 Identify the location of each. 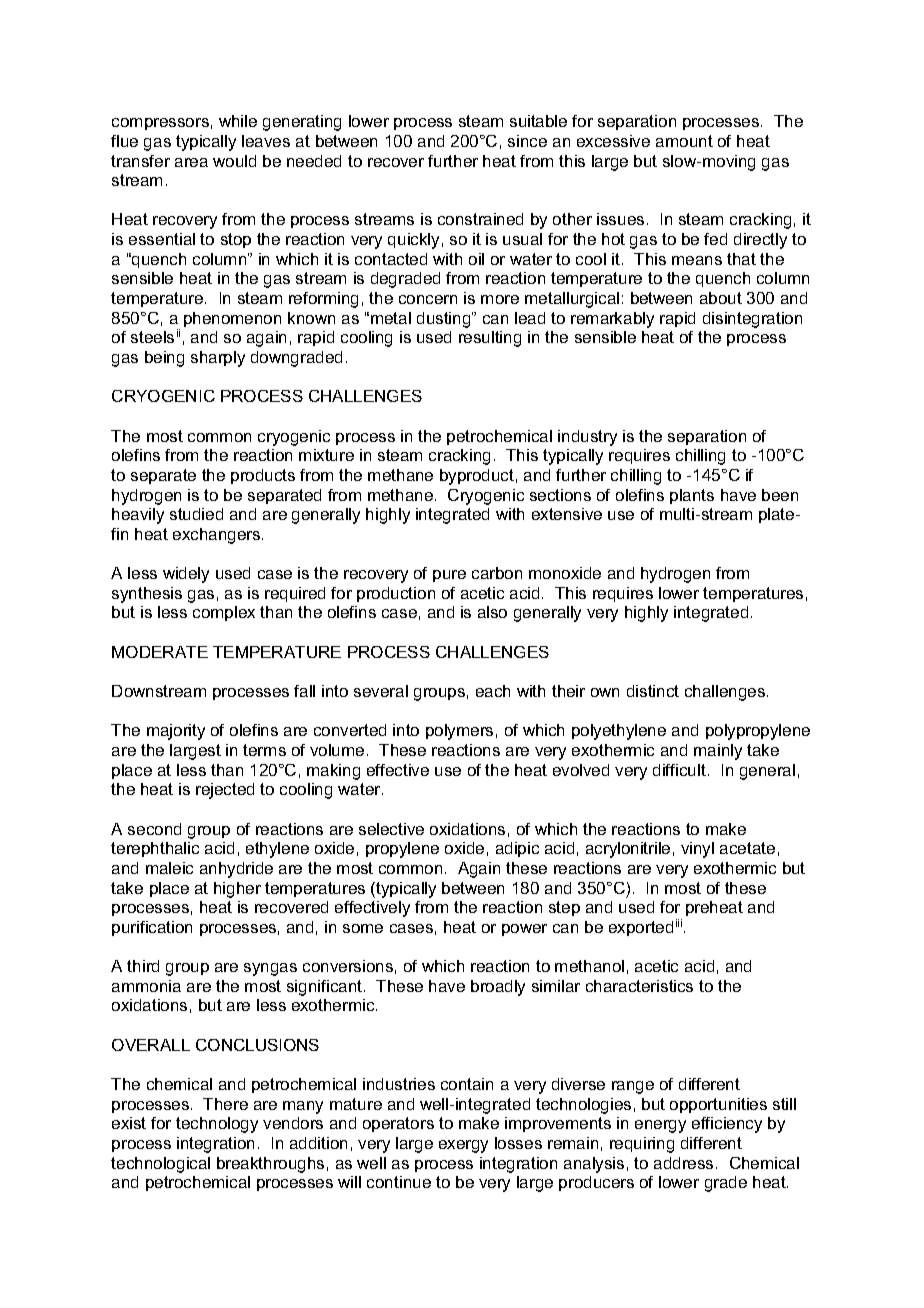
(493, 691).
